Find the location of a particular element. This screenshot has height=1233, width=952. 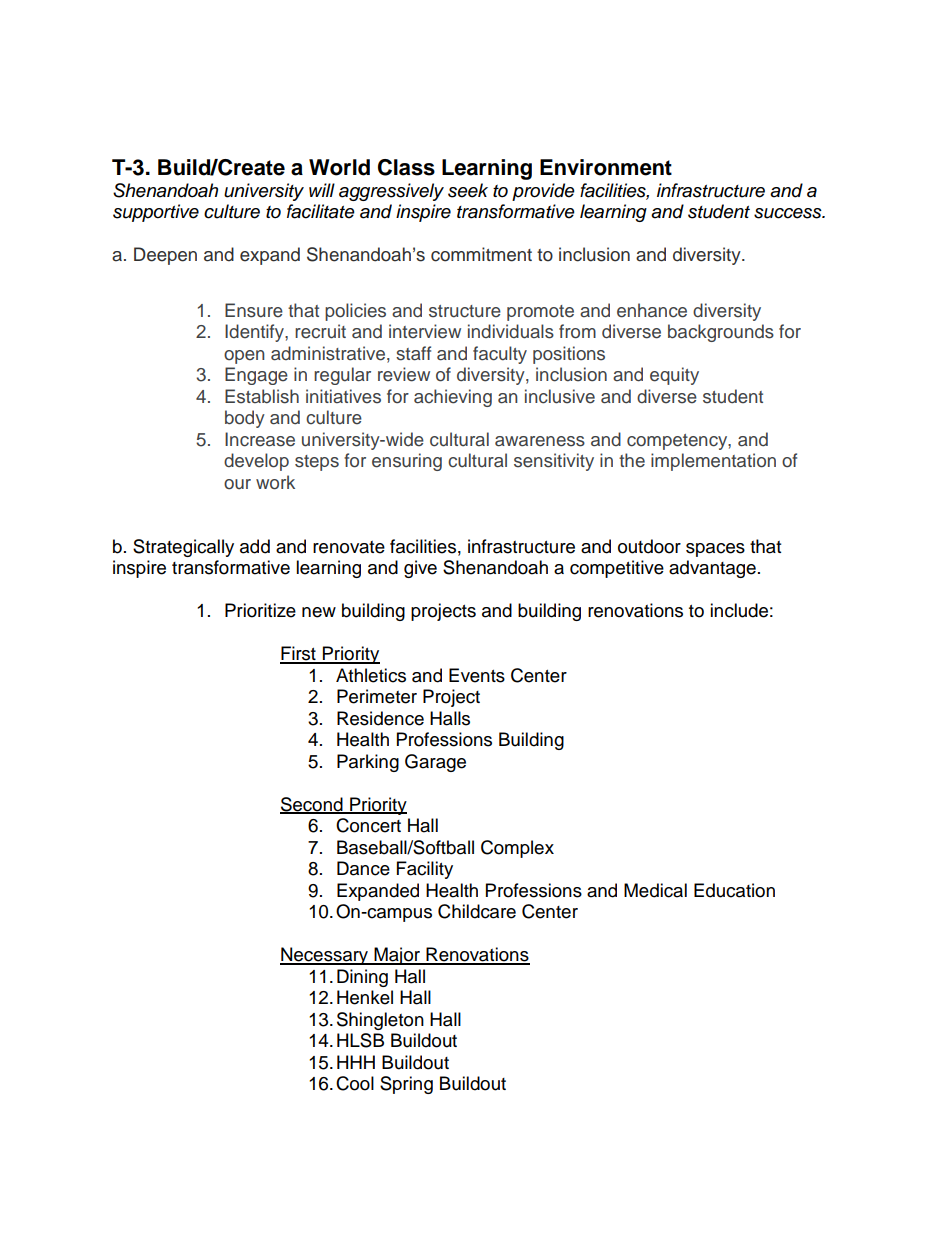

seek is located at coordinates (468, 190).
